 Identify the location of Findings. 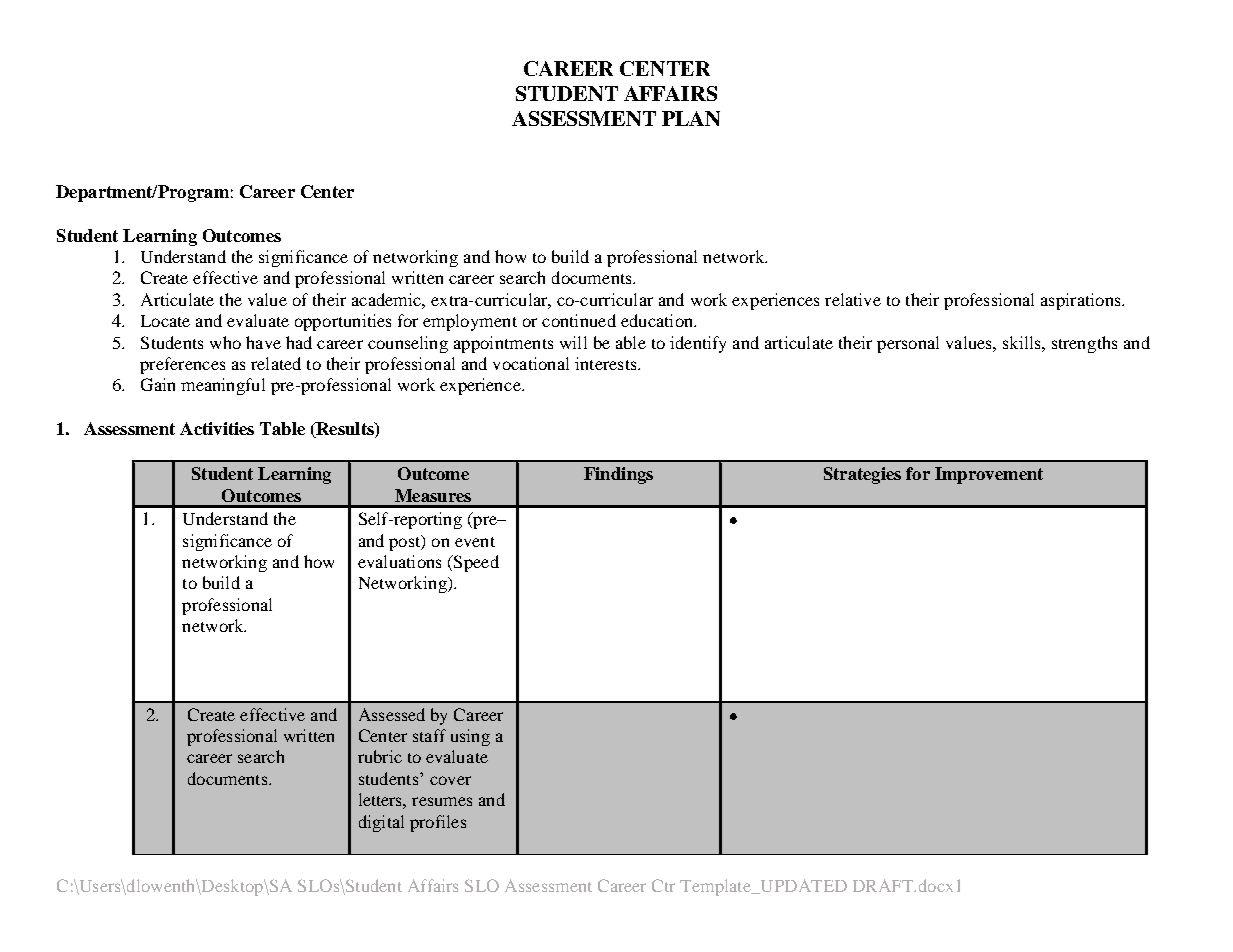
(618, 475).
